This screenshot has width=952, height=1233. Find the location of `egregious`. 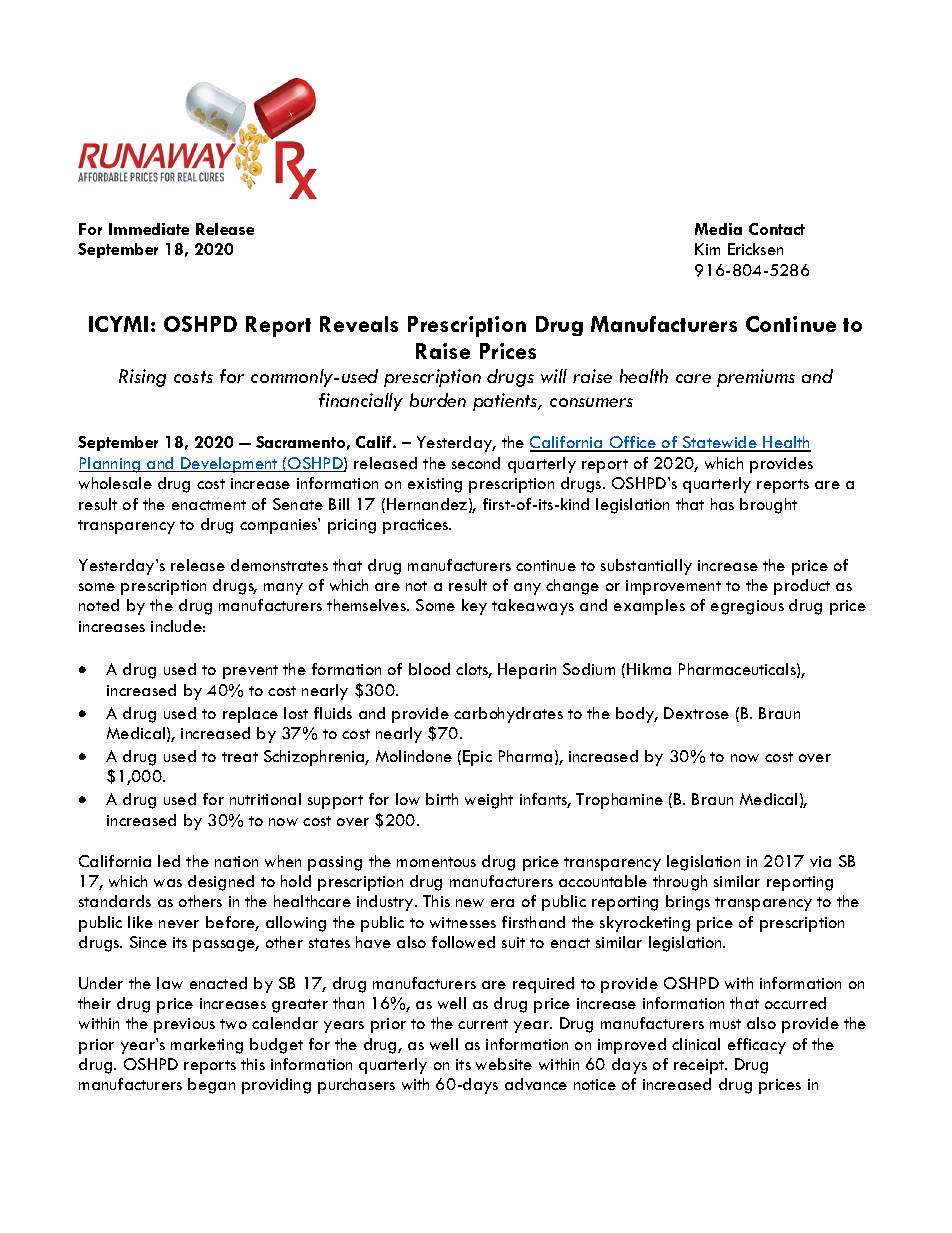

egregious is located at coordinates (747, 607).
